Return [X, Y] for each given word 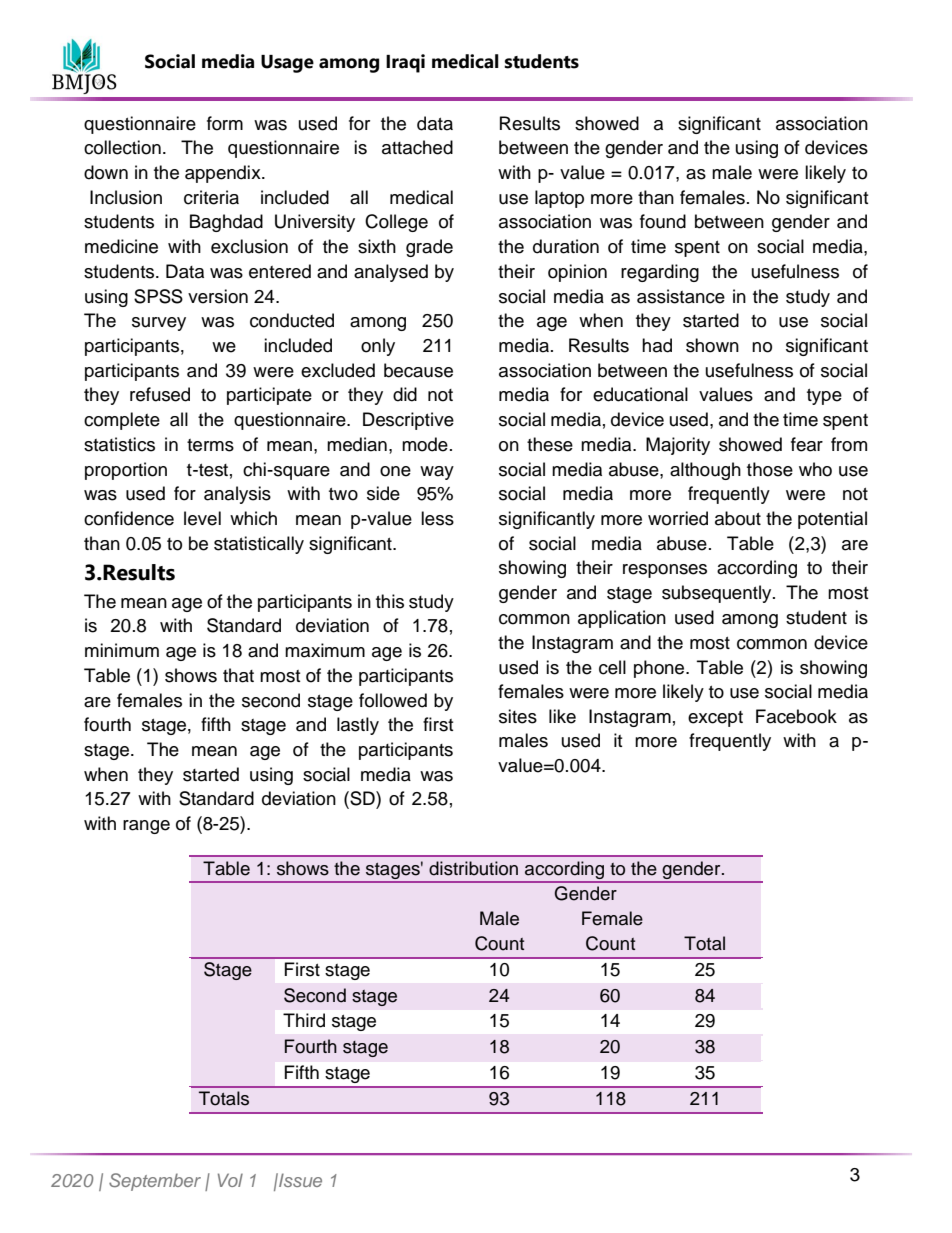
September [155, 1182]
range [146, 827]
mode [425, 444]
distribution [473, 868]
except [715, 719]
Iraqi [405, 63]
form [225, 123]
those [770, 469]
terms [210, 445]
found [663, 221]
